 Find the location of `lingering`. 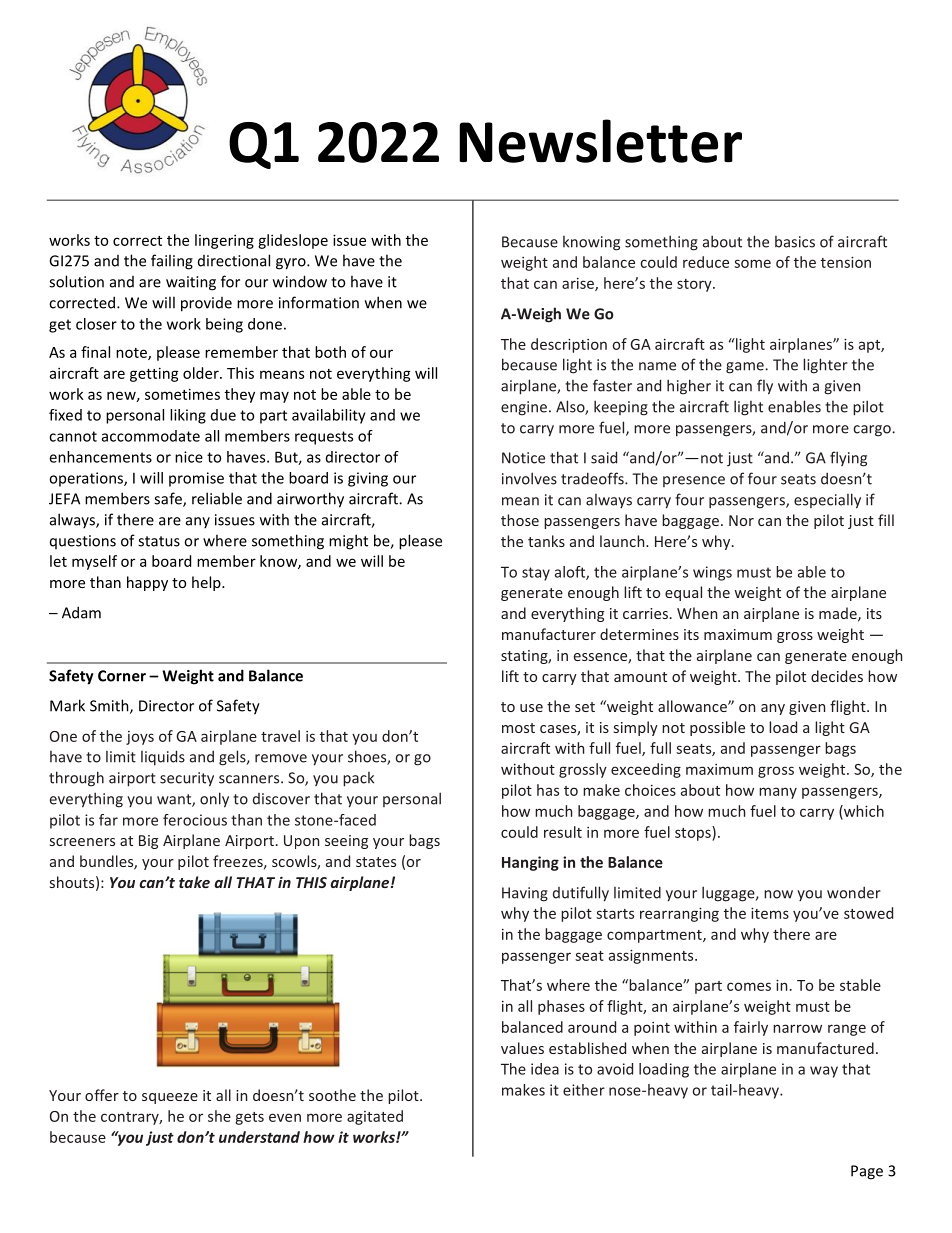

lingering is located at coordinates (224, 241).
